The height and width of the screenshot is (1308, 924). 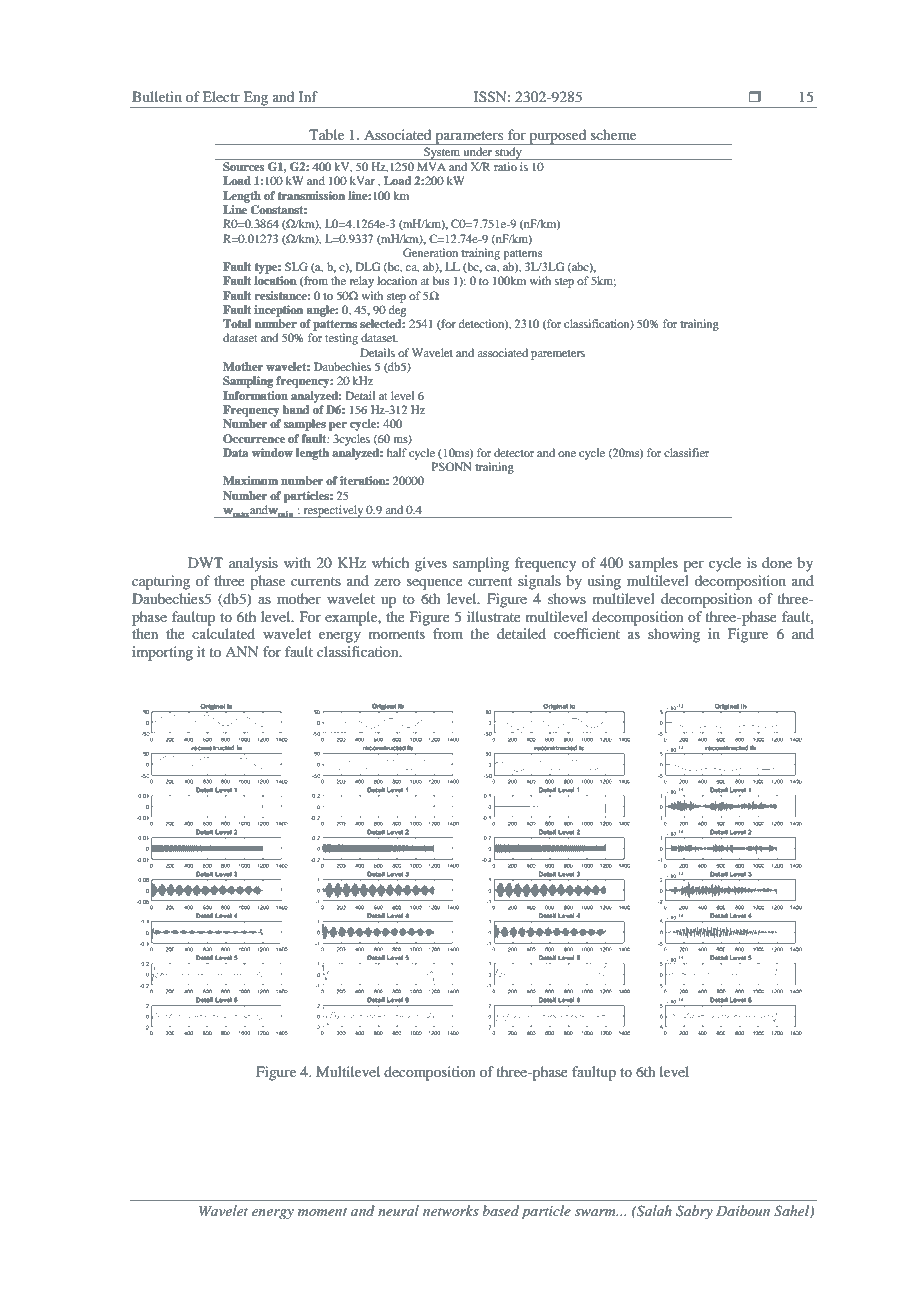 I want to click on illustrate, so click(x=494, y=616).
